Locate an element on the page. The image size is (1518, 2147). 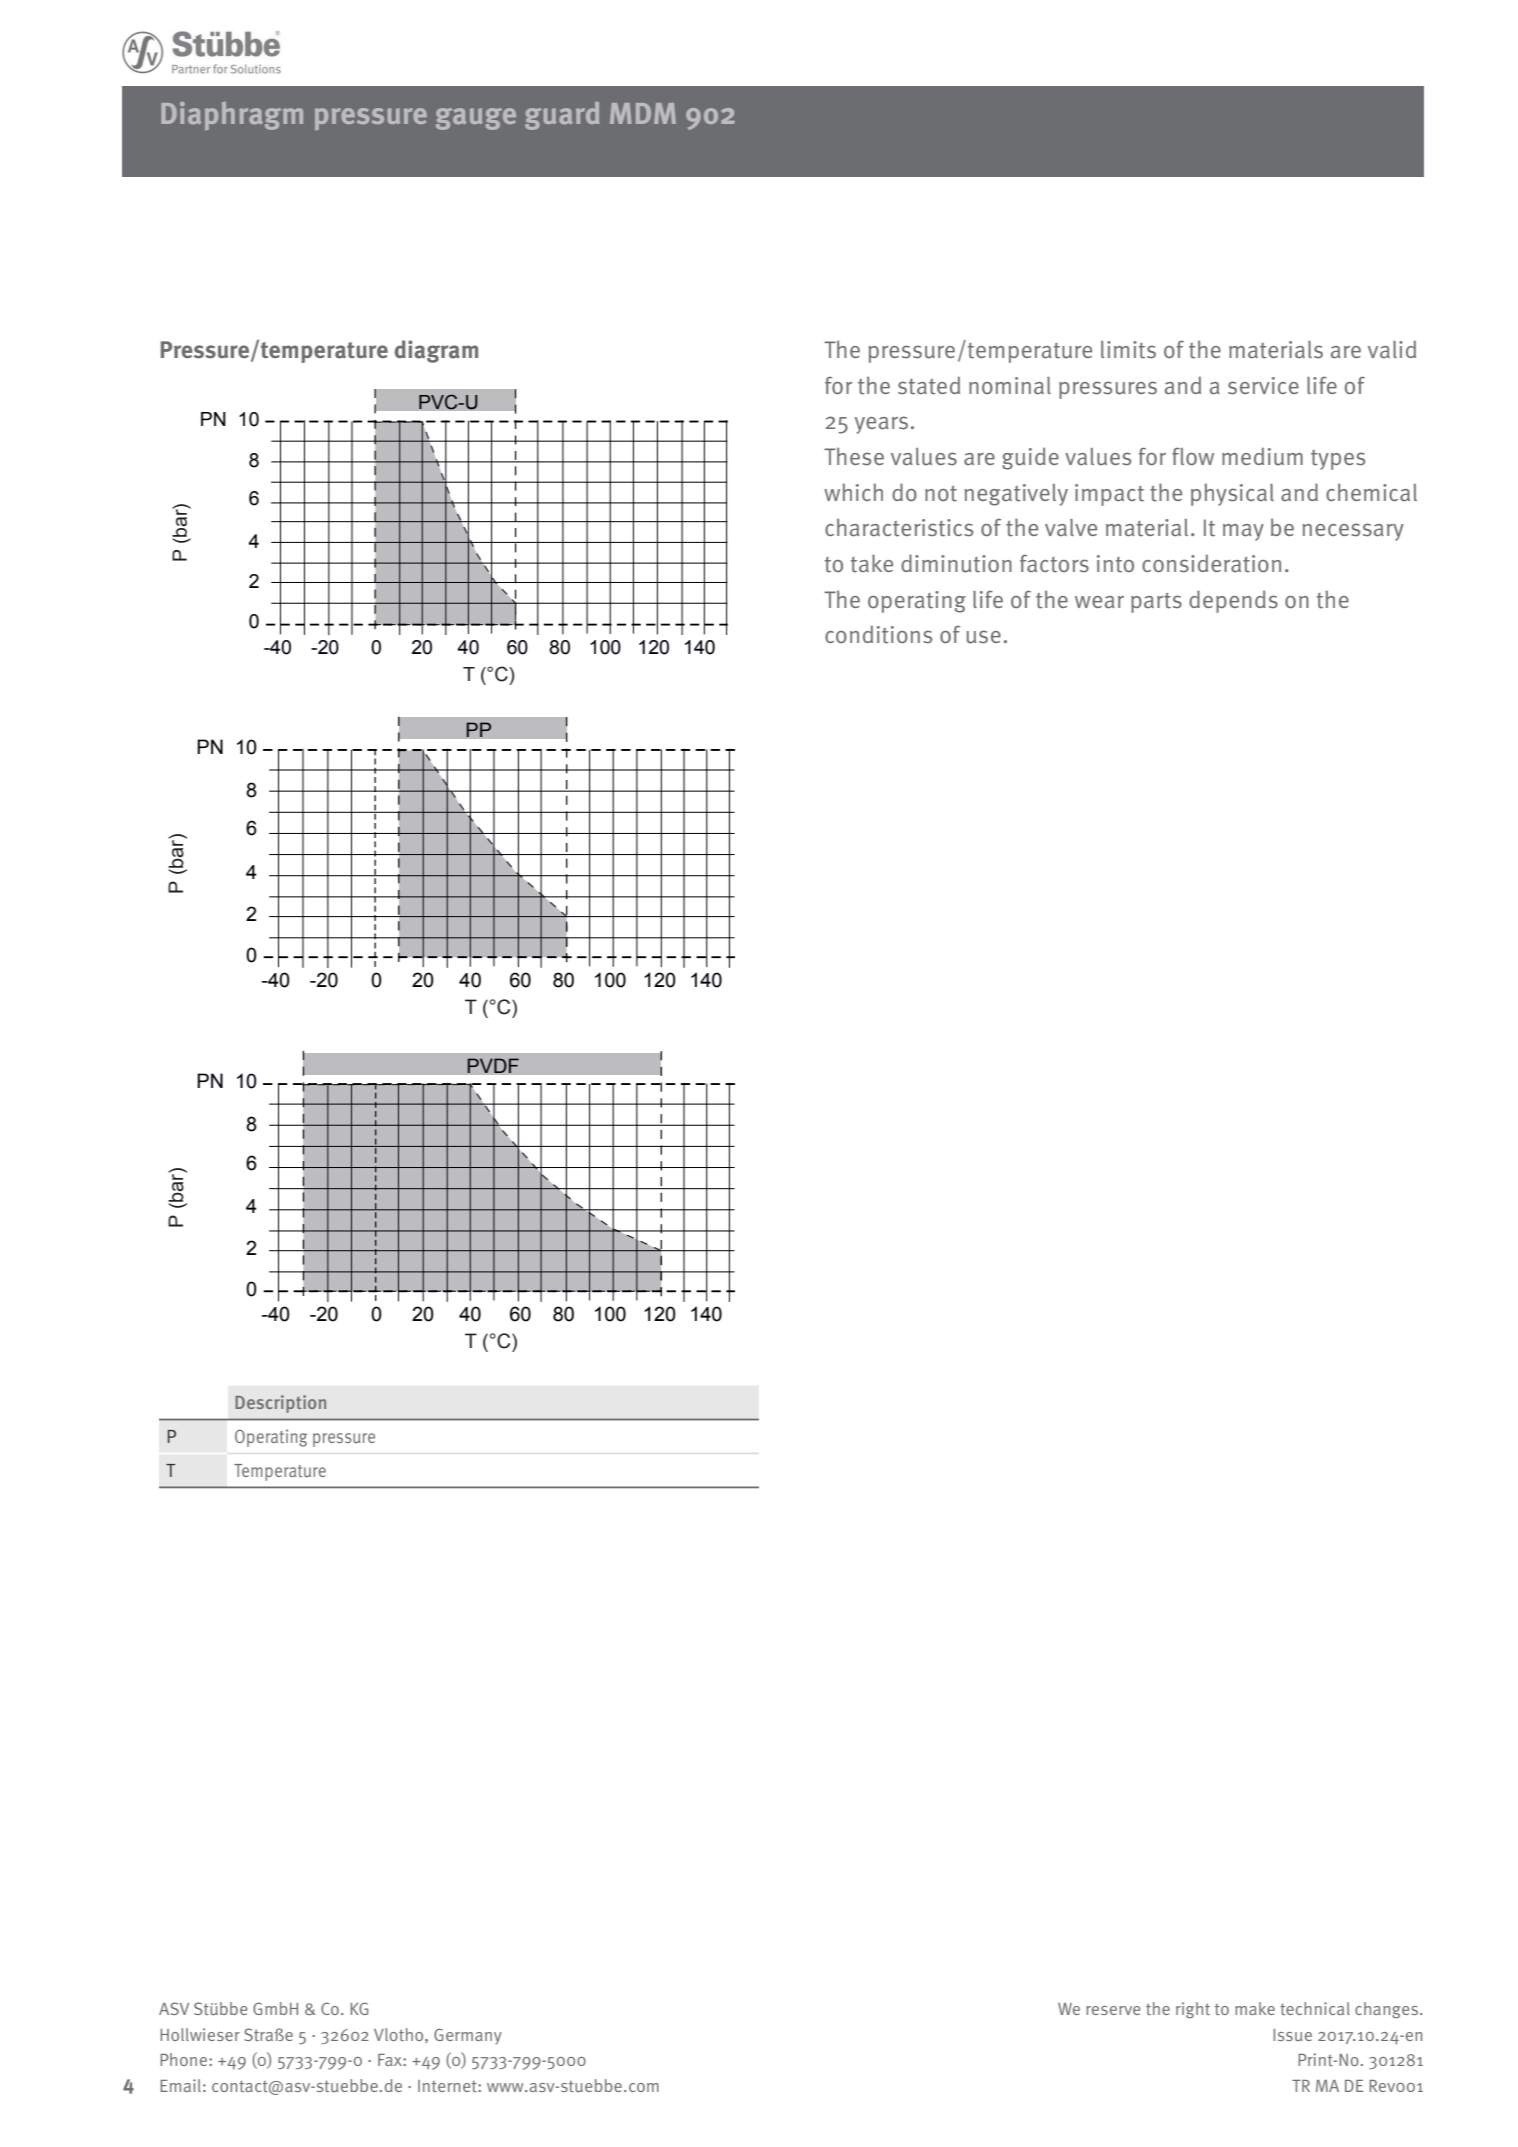
make is located at coordinates (1255, 2008).
